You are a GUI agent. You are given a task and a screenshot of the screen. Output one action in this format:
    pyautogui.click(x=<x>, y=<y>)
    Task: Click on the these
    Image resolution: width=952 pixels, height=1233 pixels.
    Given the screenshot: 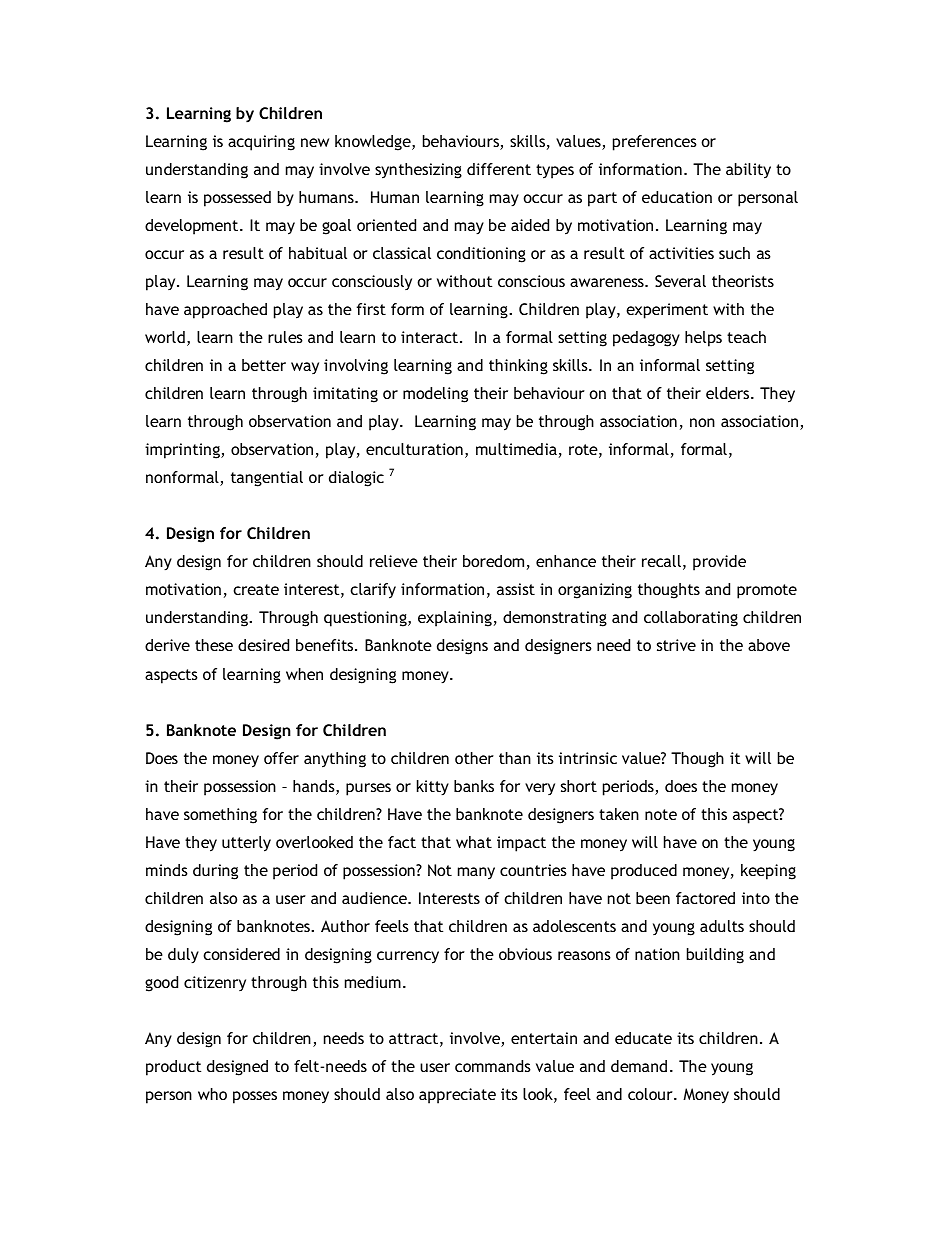 What is the action you would take?
    pyautogui.click(x=214, y=645)
